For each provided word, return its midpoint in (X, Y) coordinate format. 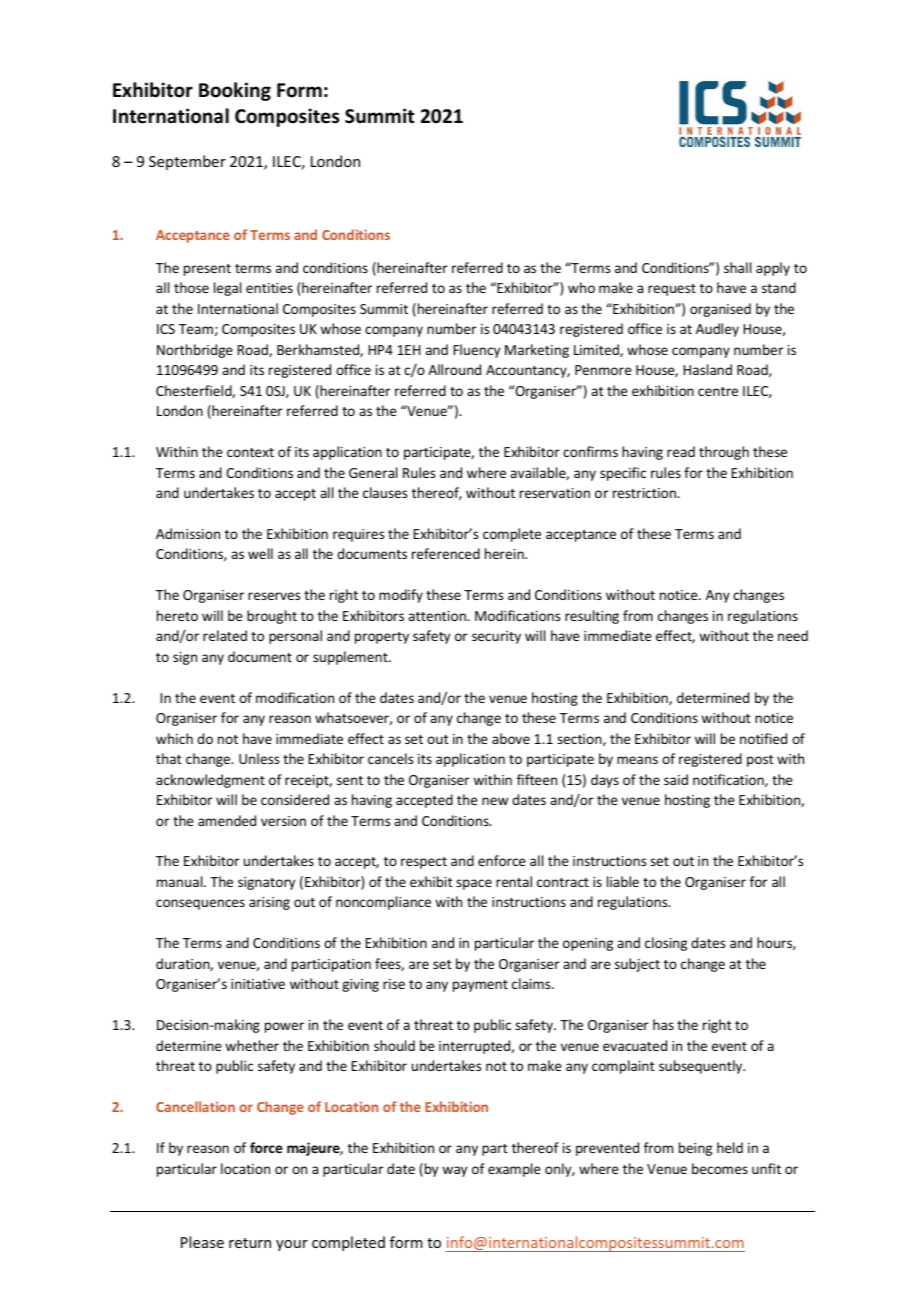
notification (729, 780)
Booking (235, 91)
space (474, 884)
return (250, 1243)
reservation (555, 493)
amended (227, 820)
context (250, 452)
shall (737, 267)
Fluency (477, 351)
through (724, 453)
